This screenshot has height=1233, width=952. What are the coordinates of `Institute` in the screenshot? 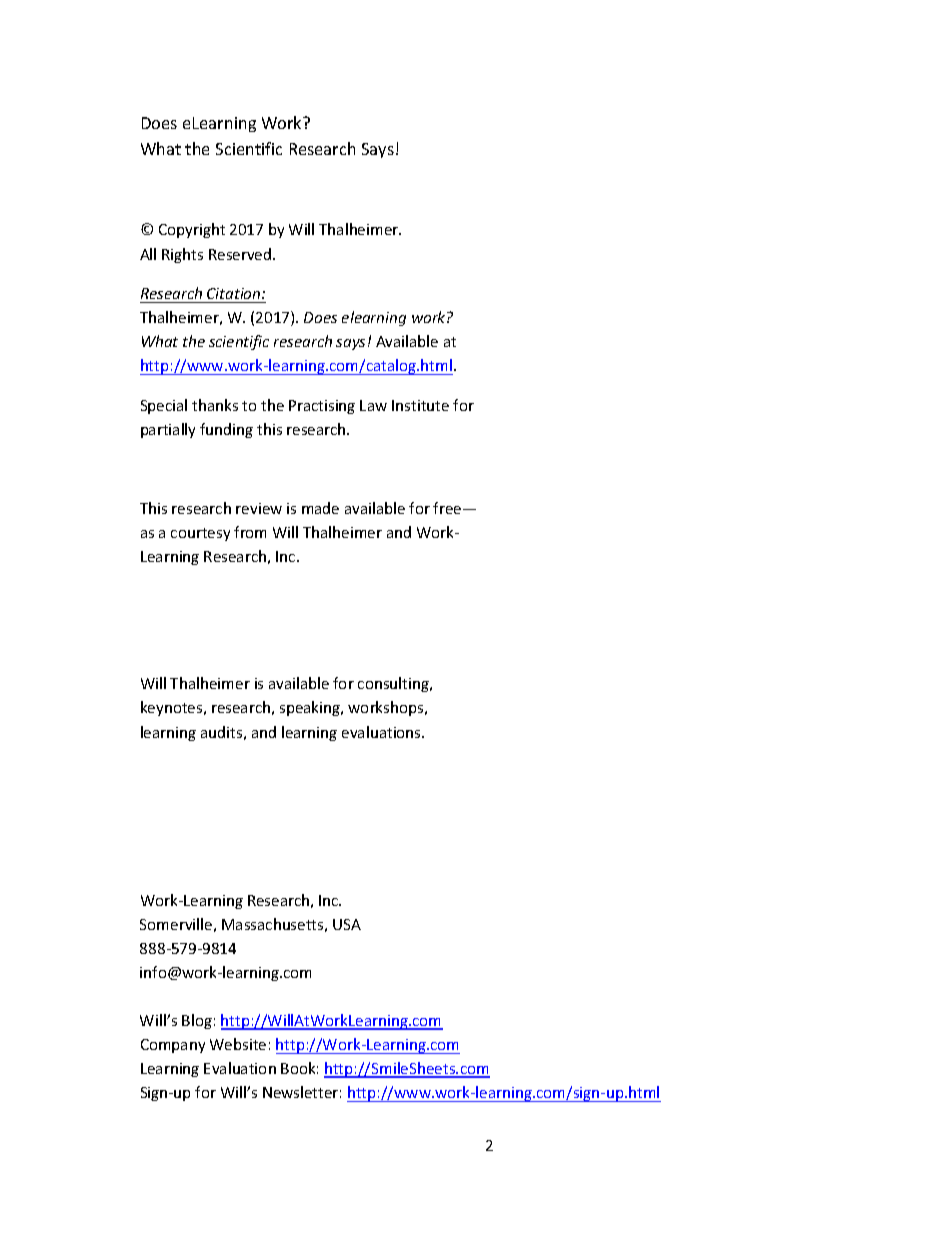 It's located at (420, 405).
